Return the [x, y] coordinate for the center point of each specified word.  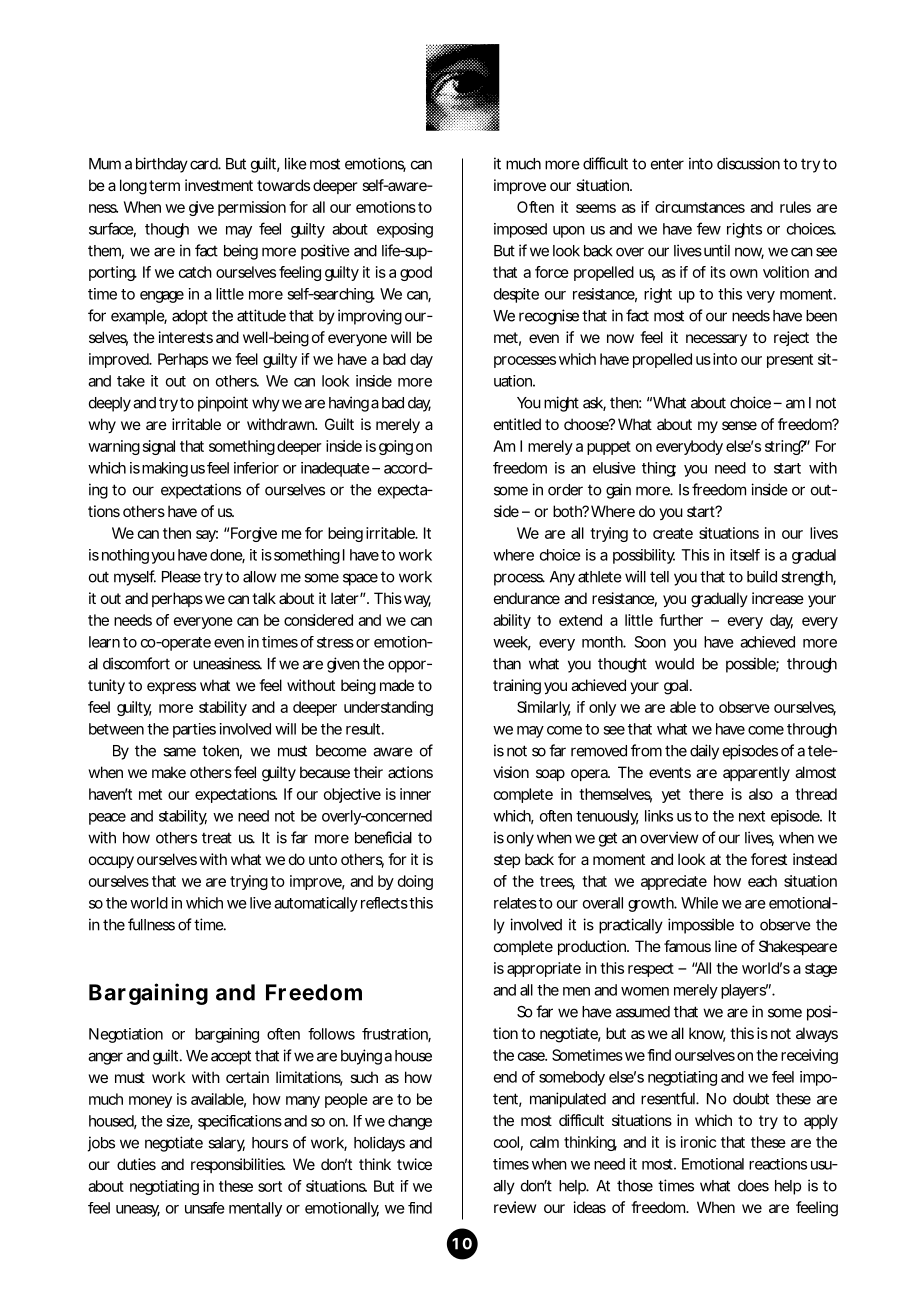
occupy [111, 862]
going [396, 447]
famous [687, 946]
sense [739, 425]
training [517, 687]
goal [676, 687]
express [171, 688]
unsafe [205, 1208]
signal [159, 447]
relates [515, 903]
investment [219, 185]
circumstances [700, 207]
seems [596, 208]
